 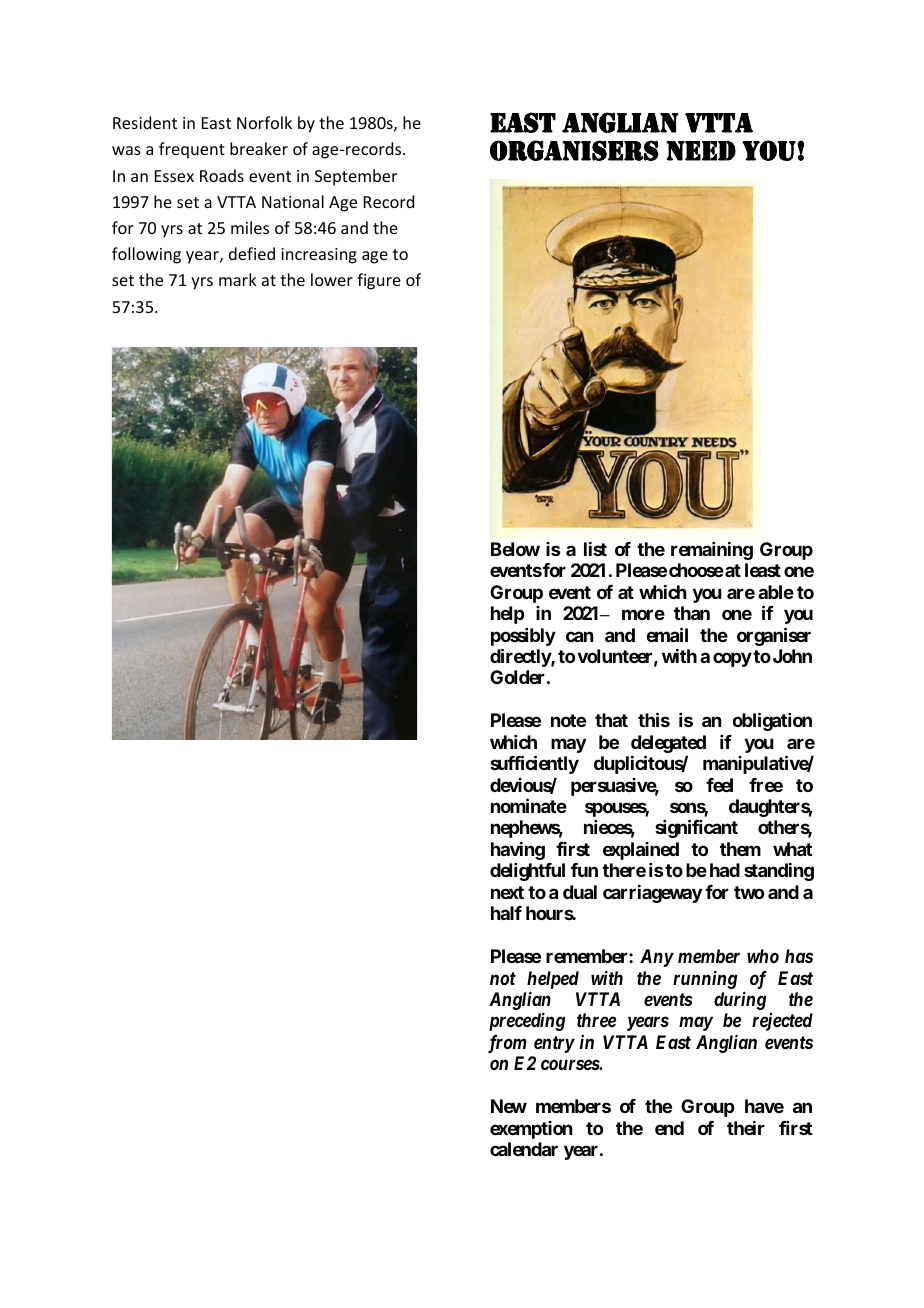 I want to click on remaining, so click(x=712, y=551).
